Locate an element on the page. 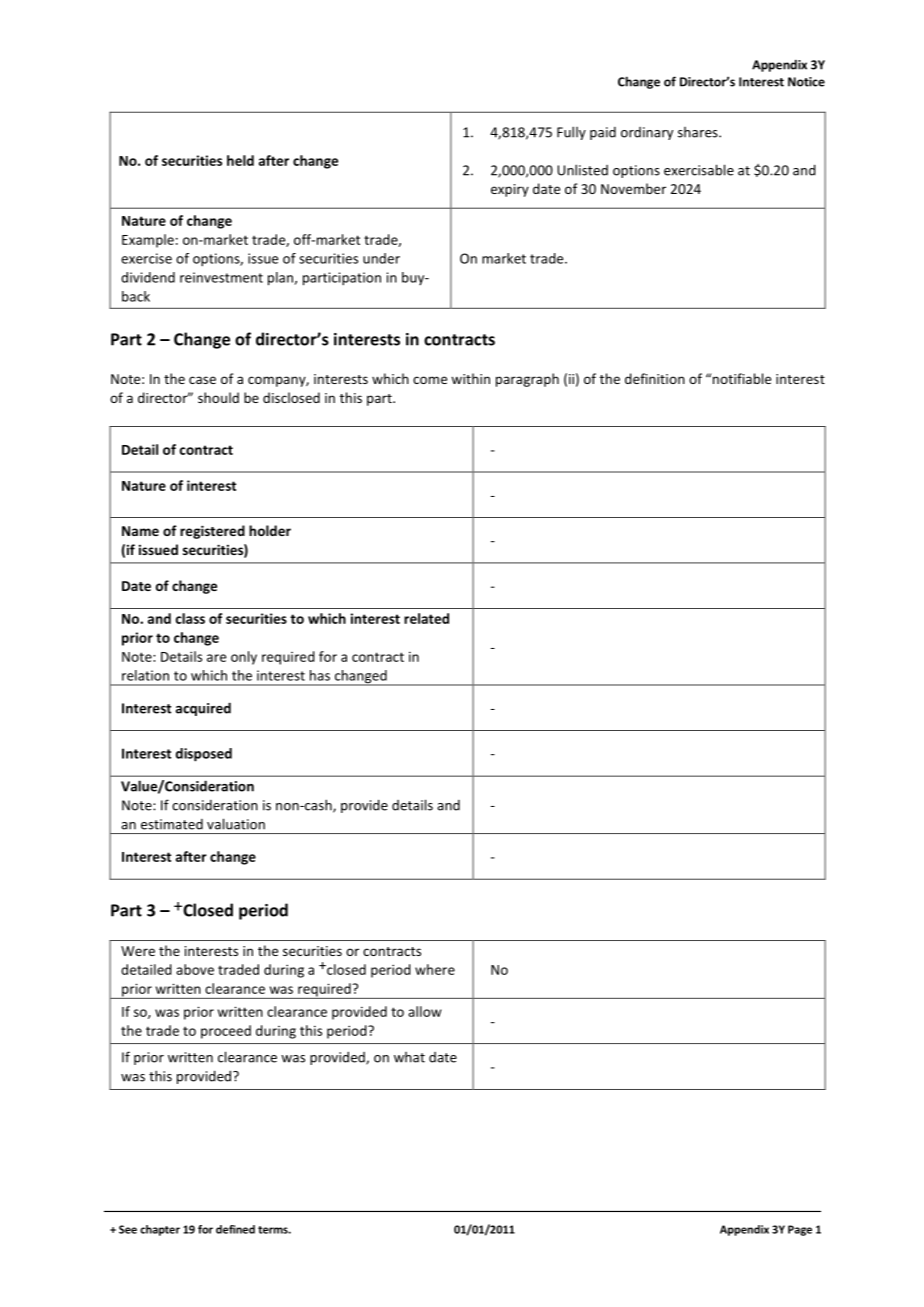 The image size is (924, 1307). shares is located at coordinates (699, 132).
